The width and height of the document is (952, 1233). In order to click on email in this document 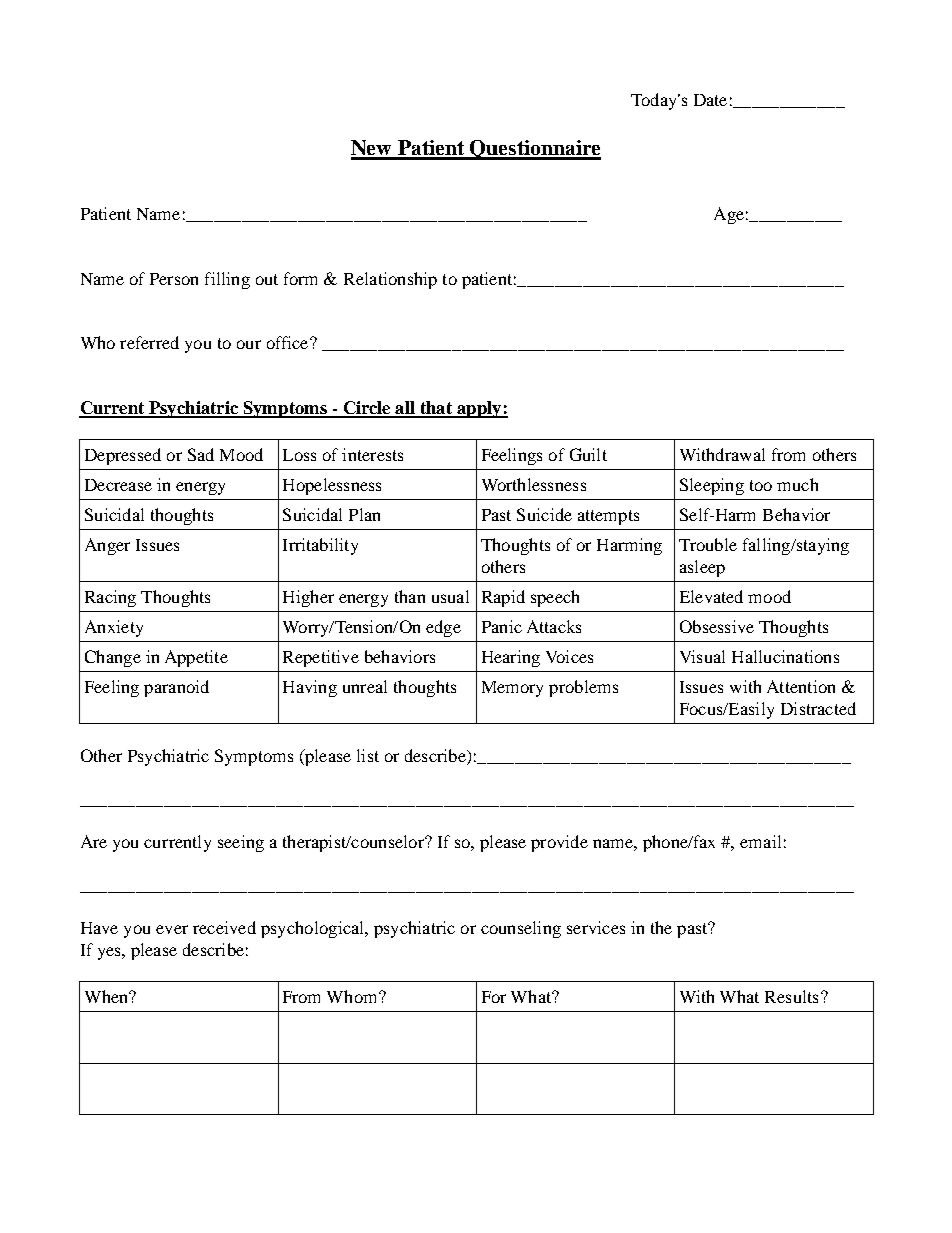, I will do `click(760, 841)`.
